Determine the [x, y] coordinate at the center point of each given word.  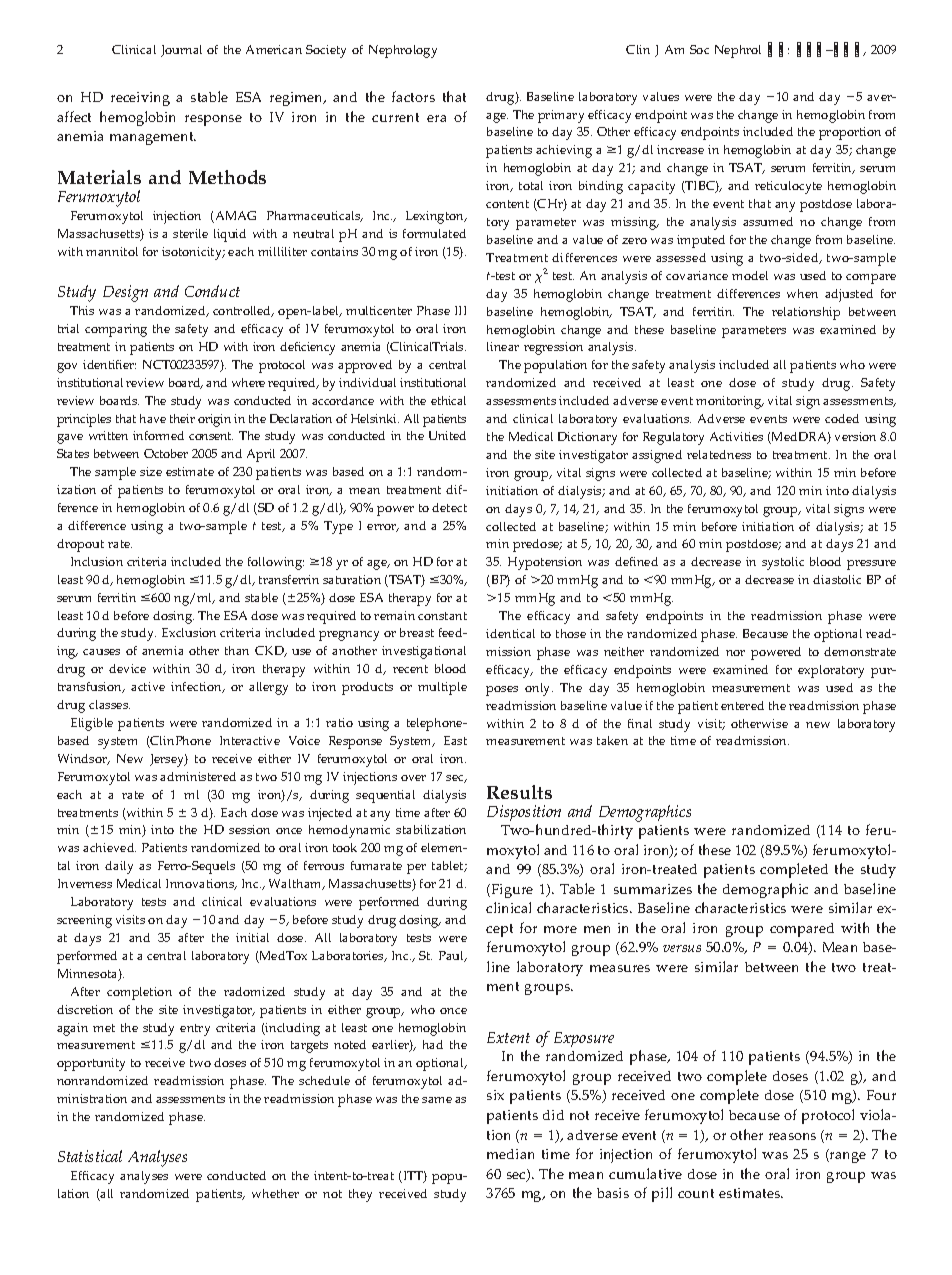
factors [413, 96]
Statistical [90, 1156]
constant [442, 616]
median [510, 1154]
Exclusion [189, 632]
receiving [140, 99]
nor [735, 653]
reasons [792, 1136]
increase [680, 149]
